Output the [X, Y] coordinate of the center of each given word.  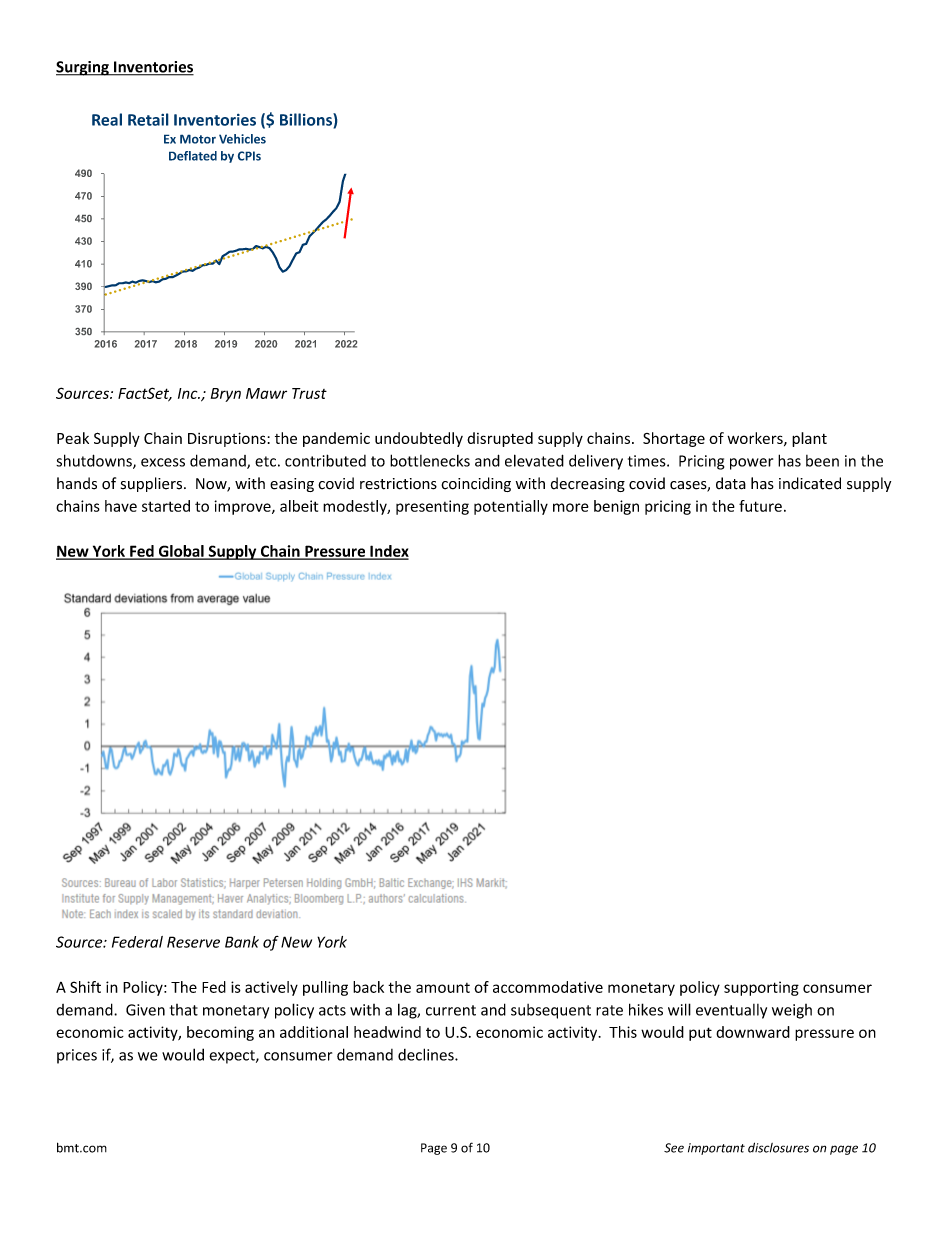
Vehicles [242, 139]
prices [77, 1056]
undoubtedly [419, 439]
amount [443, 988]
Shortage [674, 439]
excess [163, 462]
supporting [761, 988]
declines [427, 1054]
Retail [148, 119]
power [751, 464]
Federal [137, 942]
